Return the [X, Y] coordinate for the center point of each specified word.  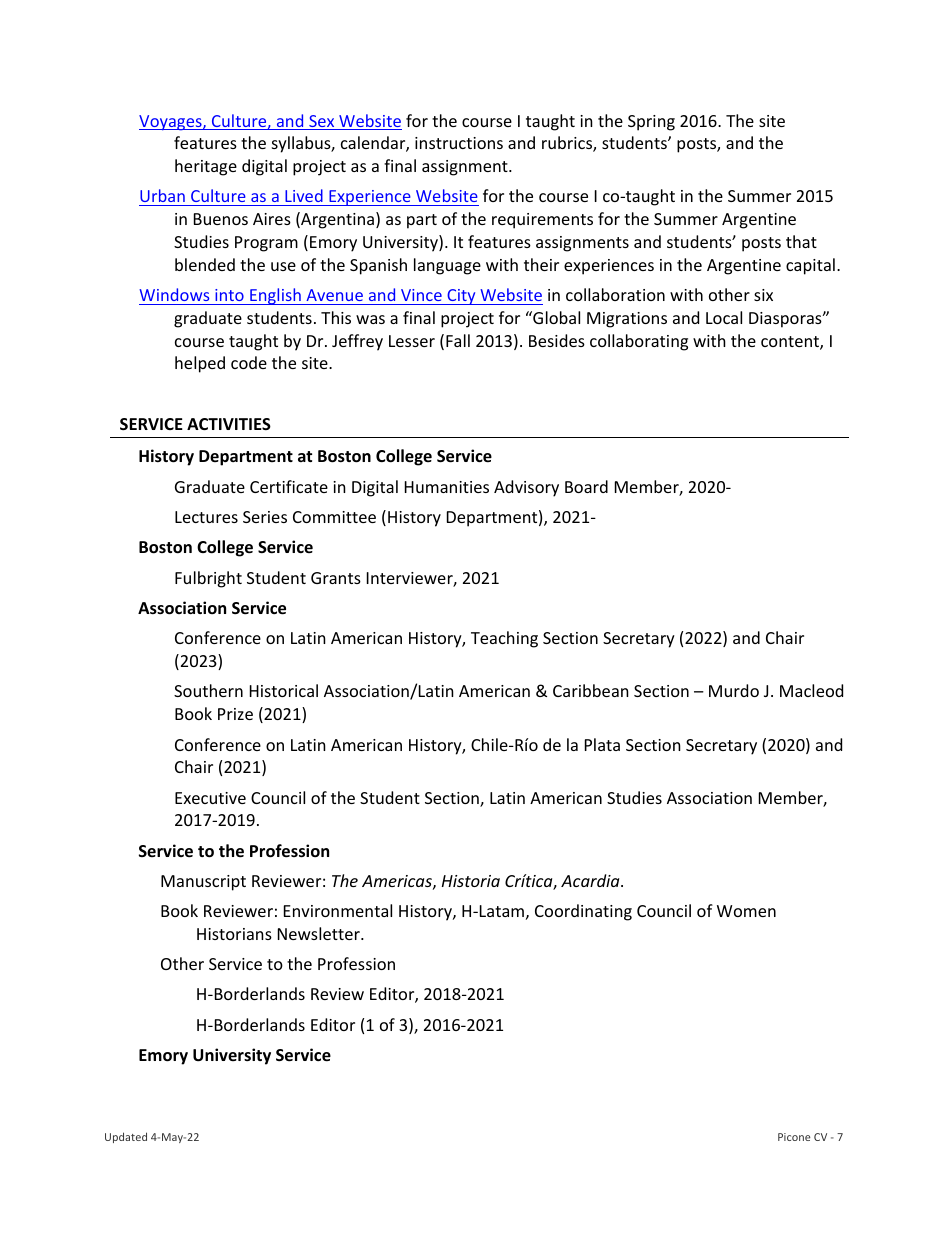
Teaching [504, 639]
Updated [126, 1137]
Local [724, 317]
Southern [208, 690]
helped [200, 364]
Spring [651, 123]
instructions [459, 143]
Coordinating [583, 912]
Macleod [811, 690]
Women [746, 911]
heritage [206, 167]
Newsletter [320, 933]
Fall [458, 340]
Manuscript [203, 883]
